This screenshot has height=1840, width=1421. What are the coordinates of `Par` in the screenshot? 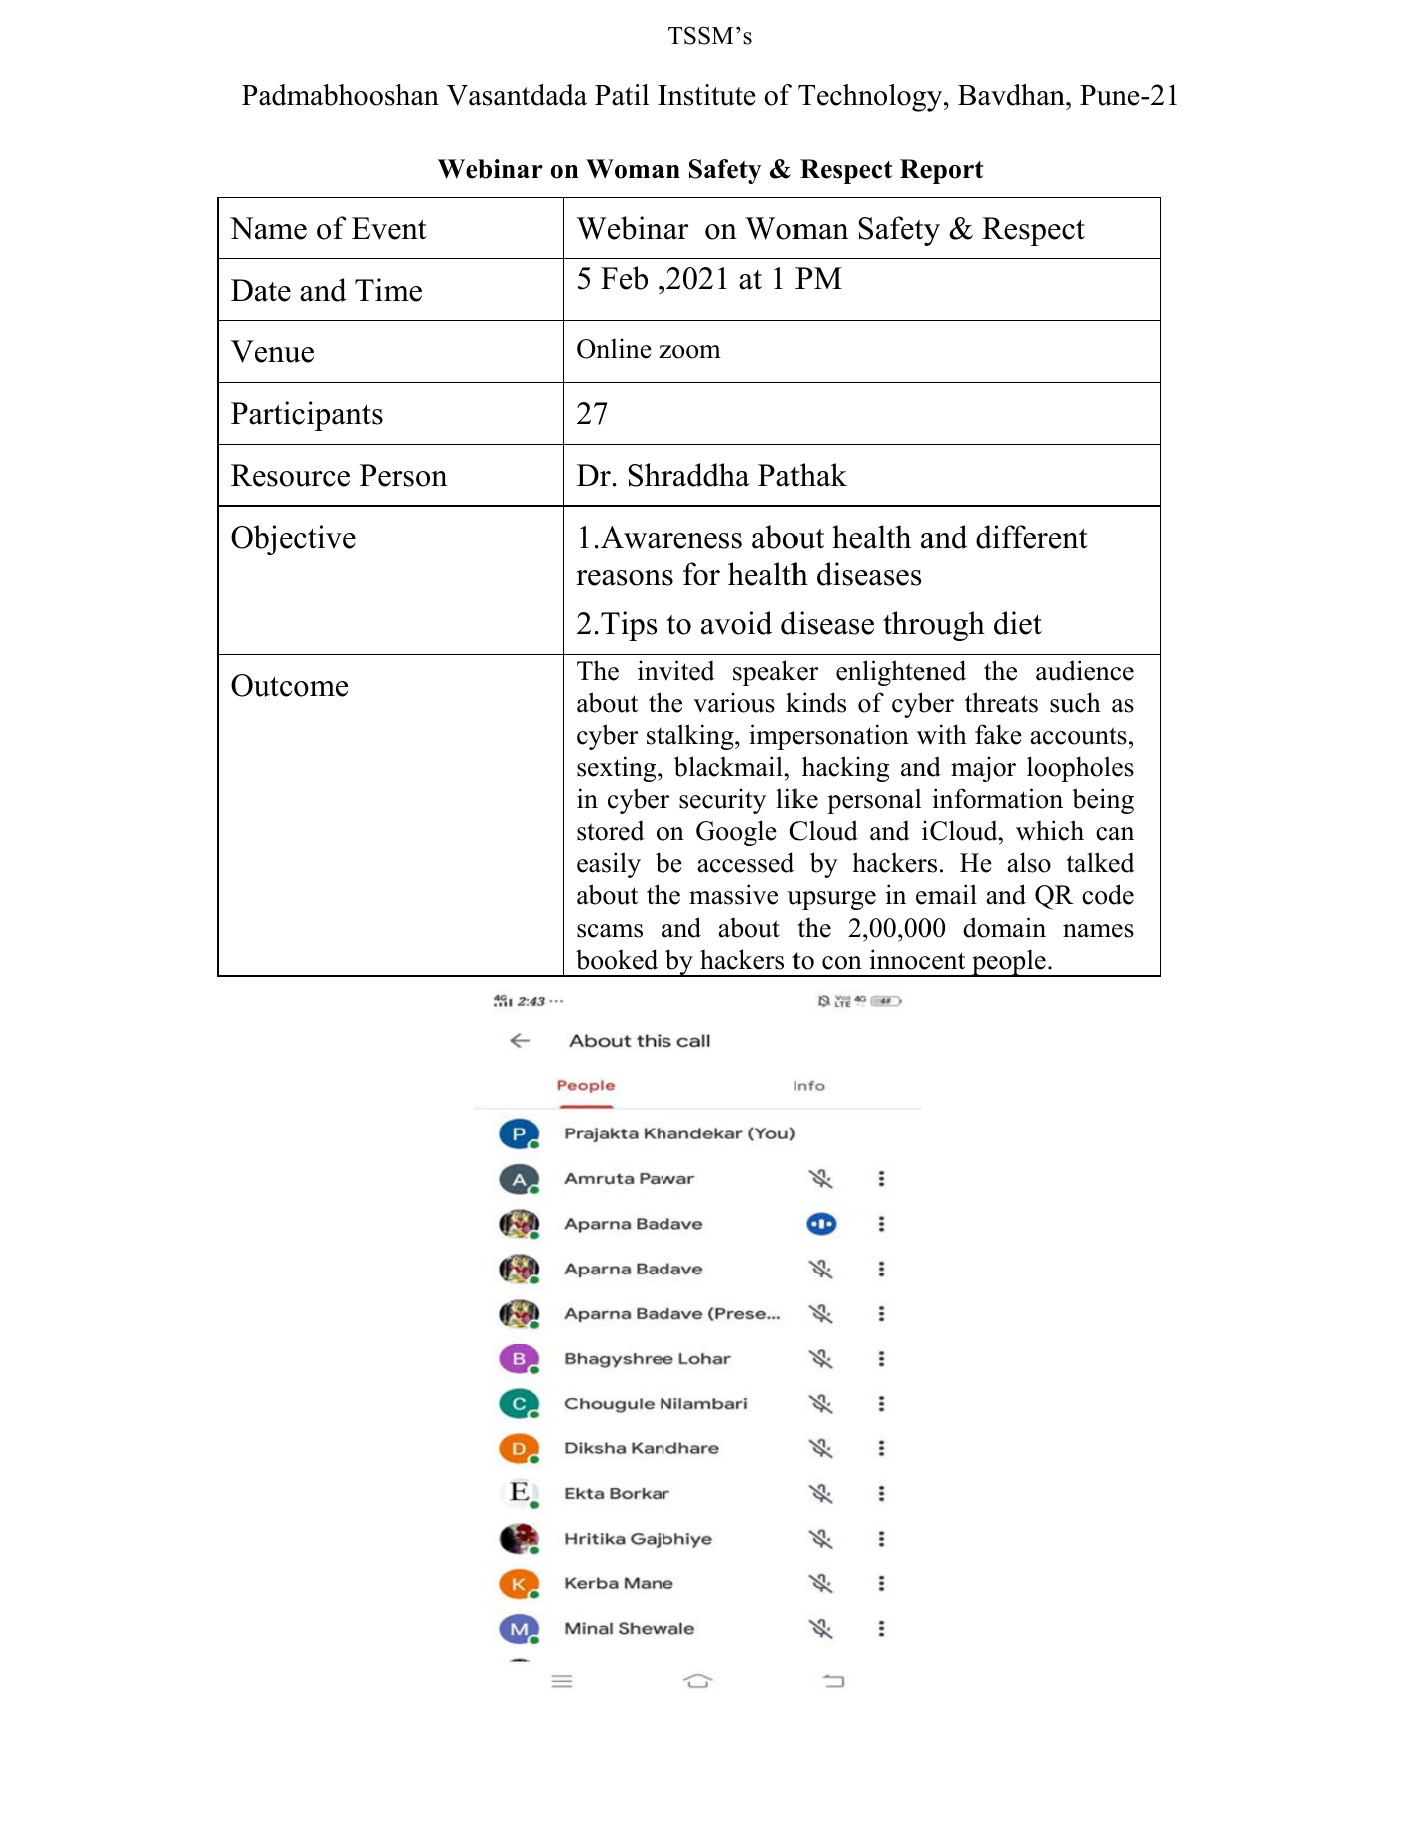 It's located at (253, 413).
